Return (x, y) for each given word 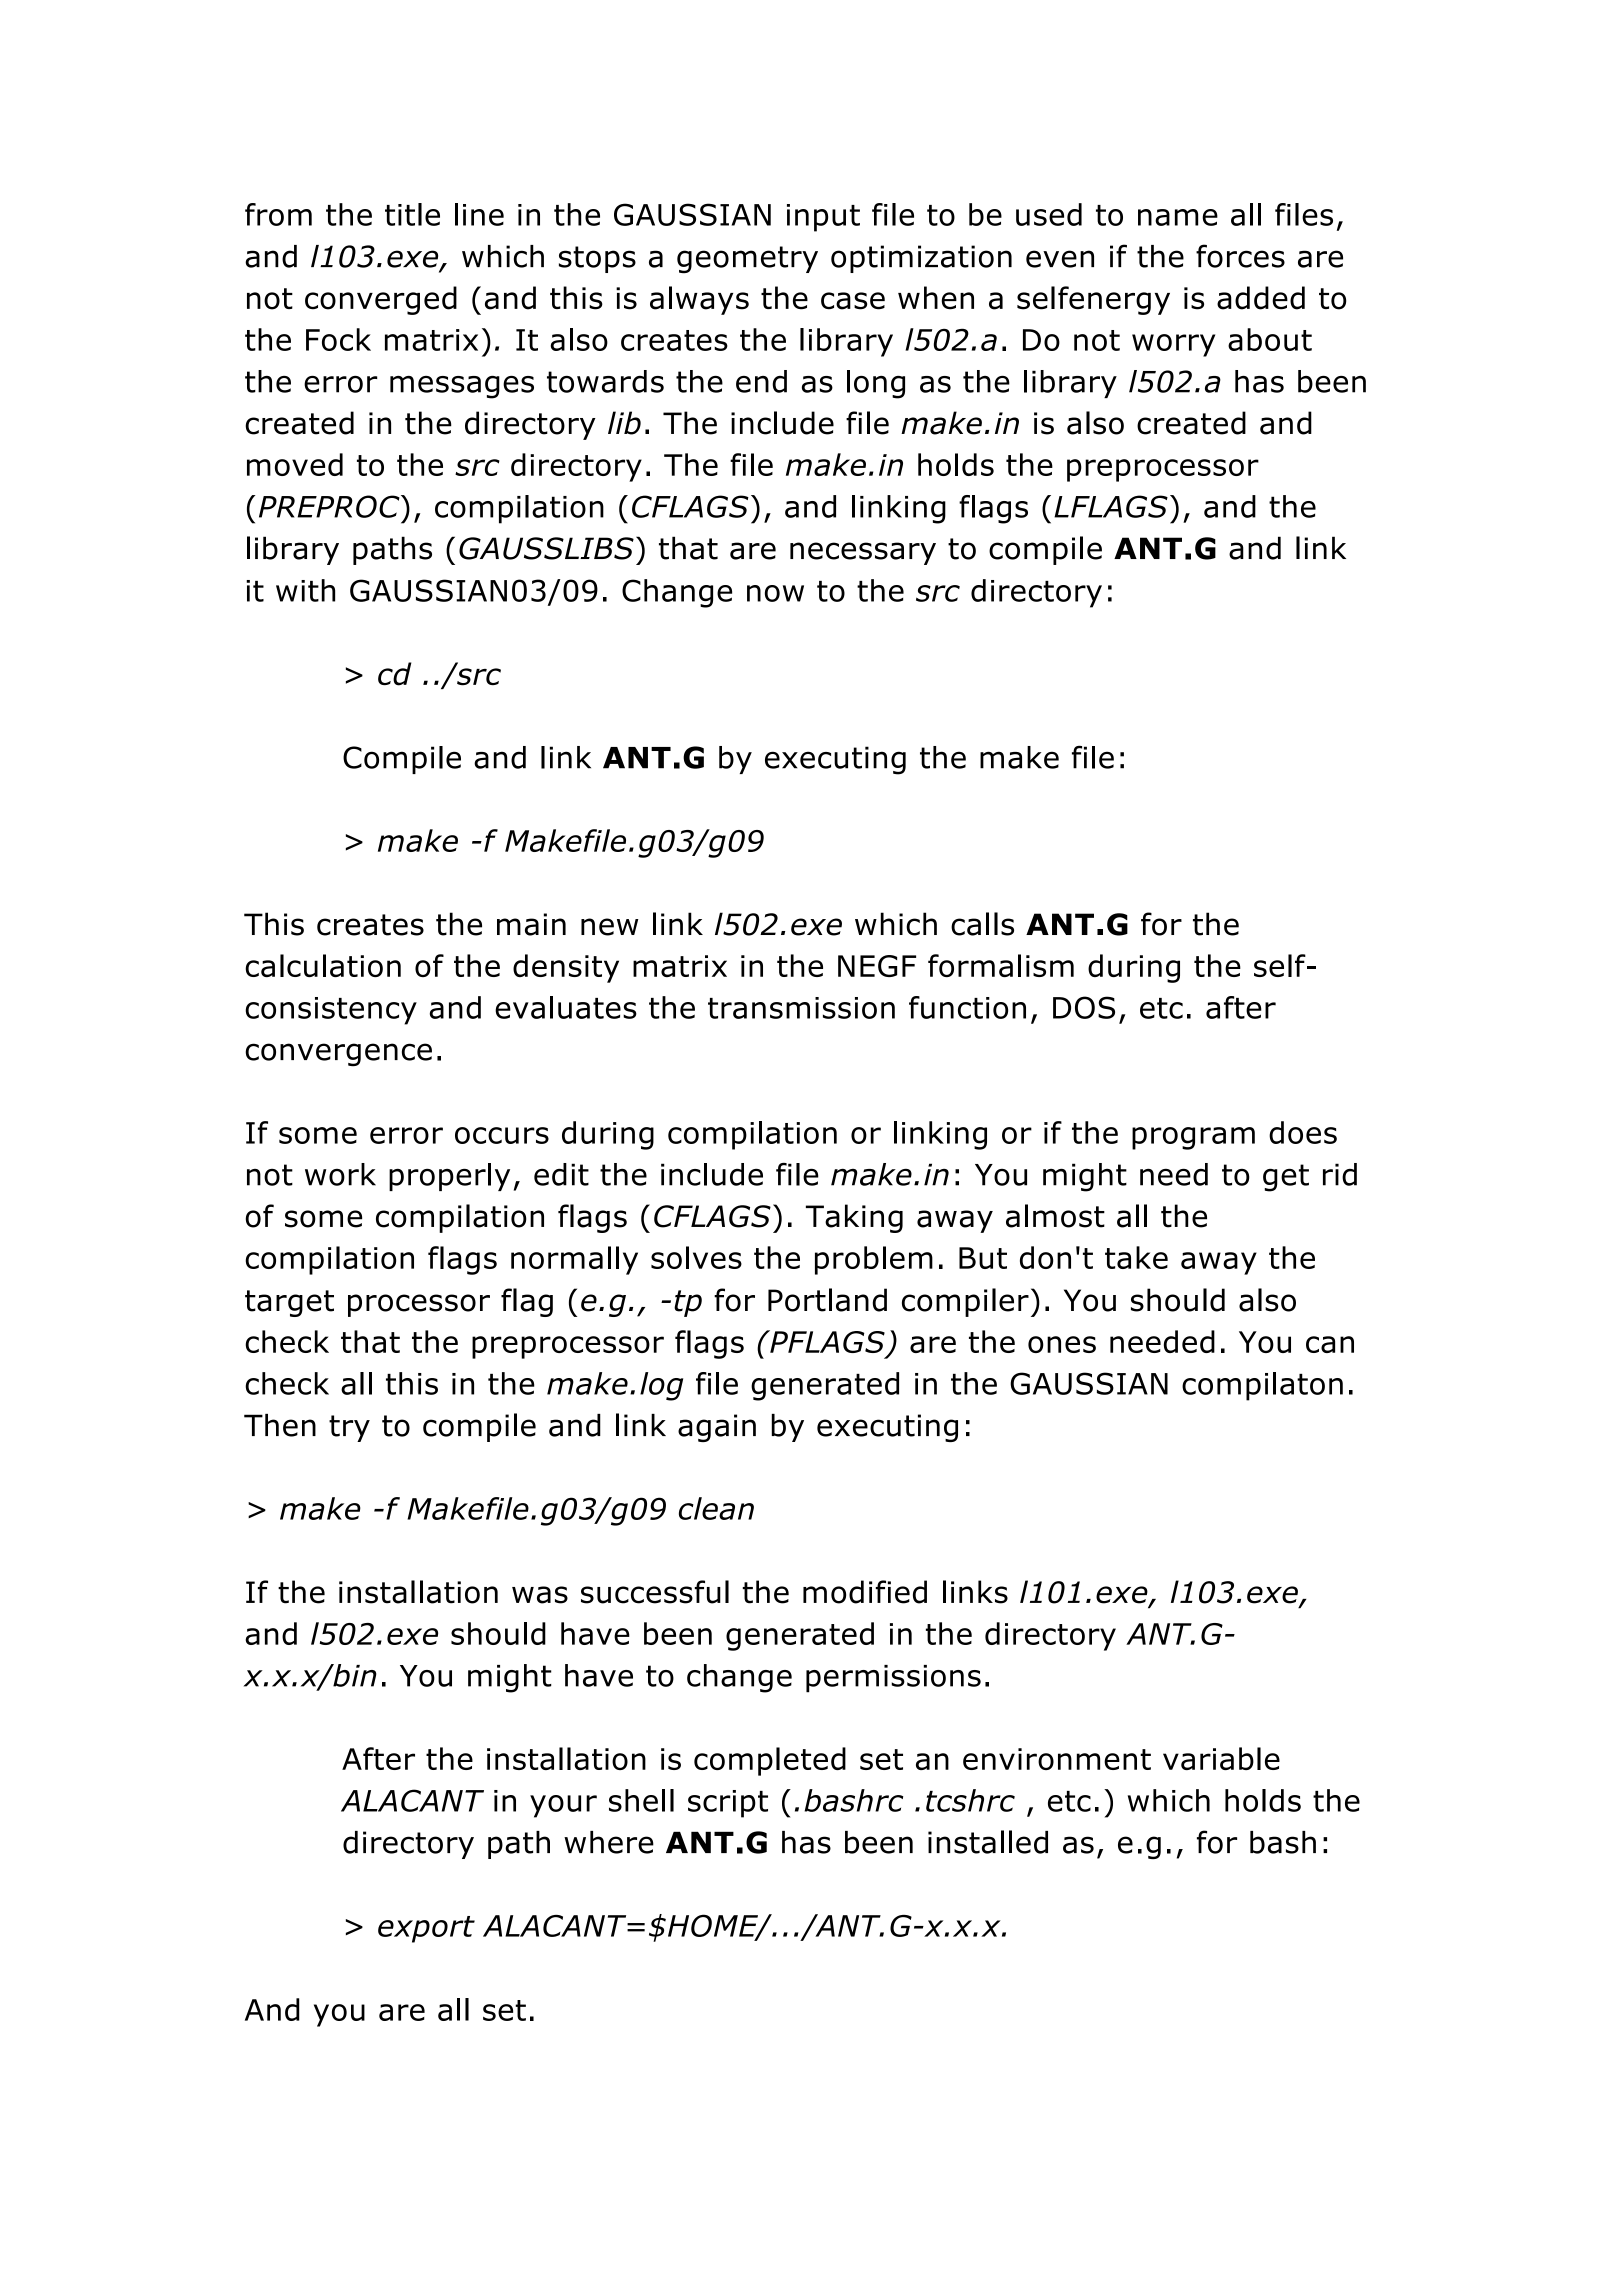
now (775, 593)
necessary (863, 553)
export (426, 1929)
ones (1062, 1344)
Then (280, 1425)
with (305, 590)
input (823, 218)
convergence (338, 1054)
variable (1221, 1758)
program (1193, 1138)
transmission (801, 1008)
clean (716, 1508)
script (728, 1804)
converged (381, 300)
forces (1240, 256)
